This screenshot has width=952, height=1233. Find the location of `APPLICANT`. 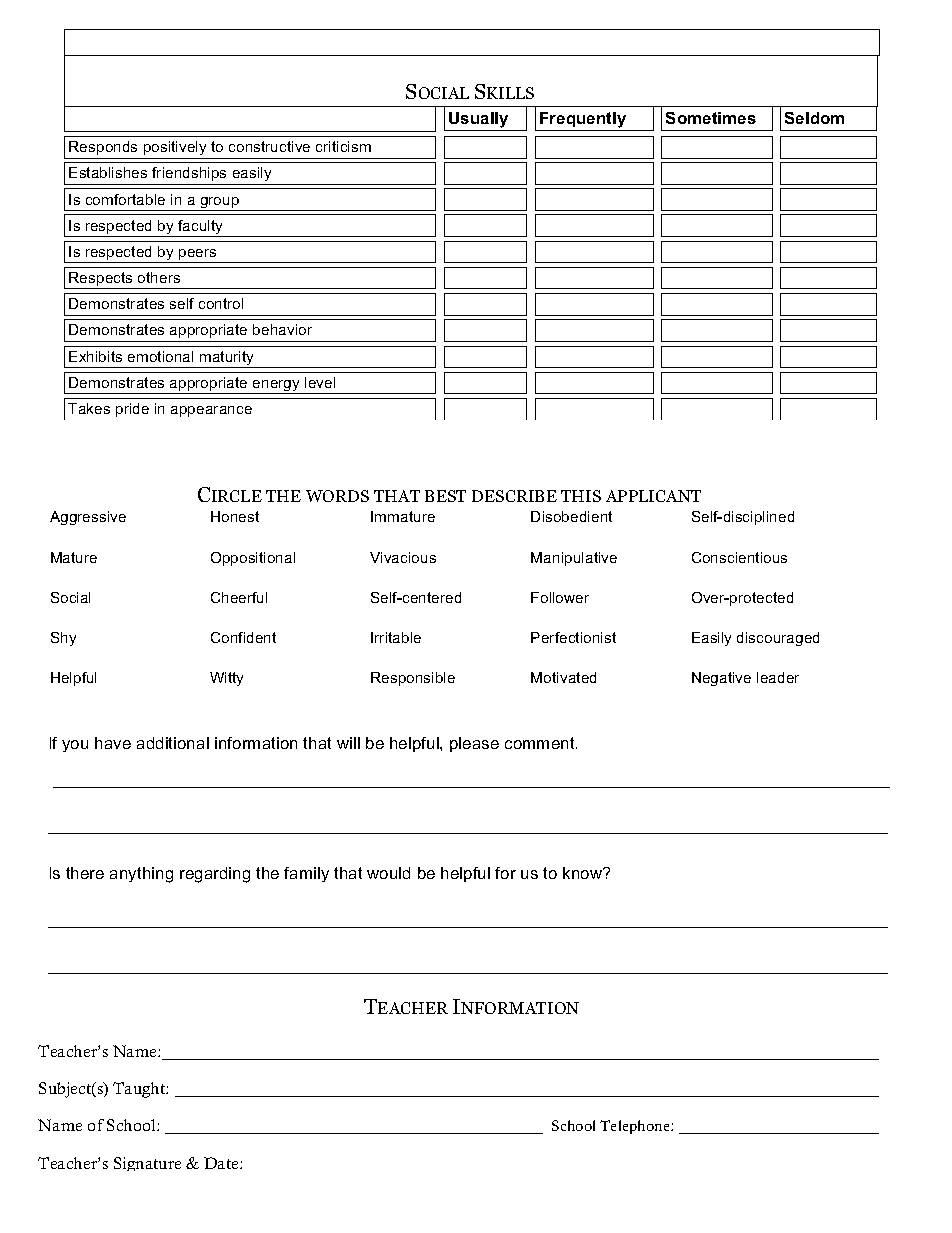

APPLICANT is located at coordinates (653, 496).
